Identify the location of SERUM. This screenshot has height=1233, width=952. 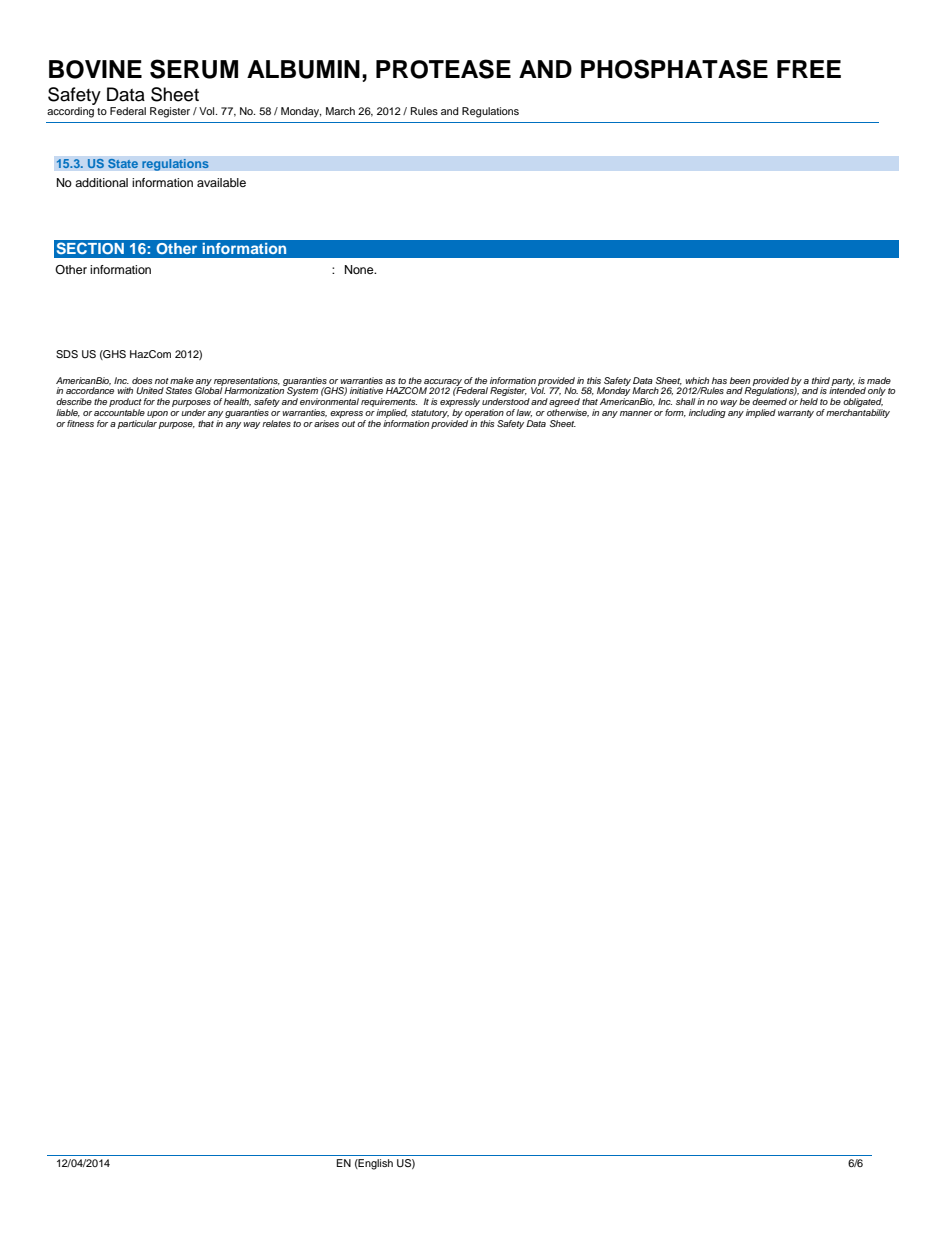
(194, 69).
